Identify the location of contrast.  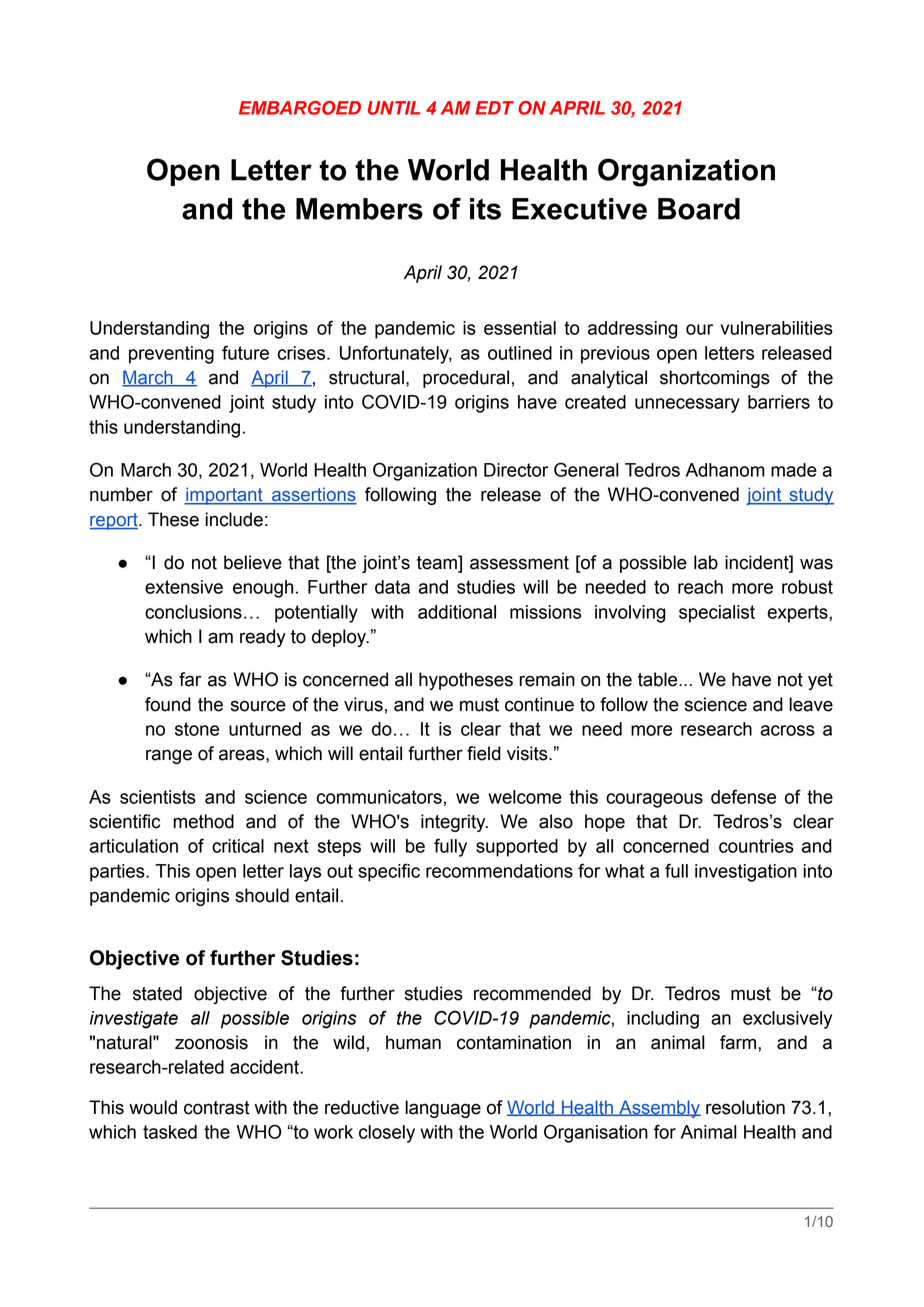
(217, 1108).
